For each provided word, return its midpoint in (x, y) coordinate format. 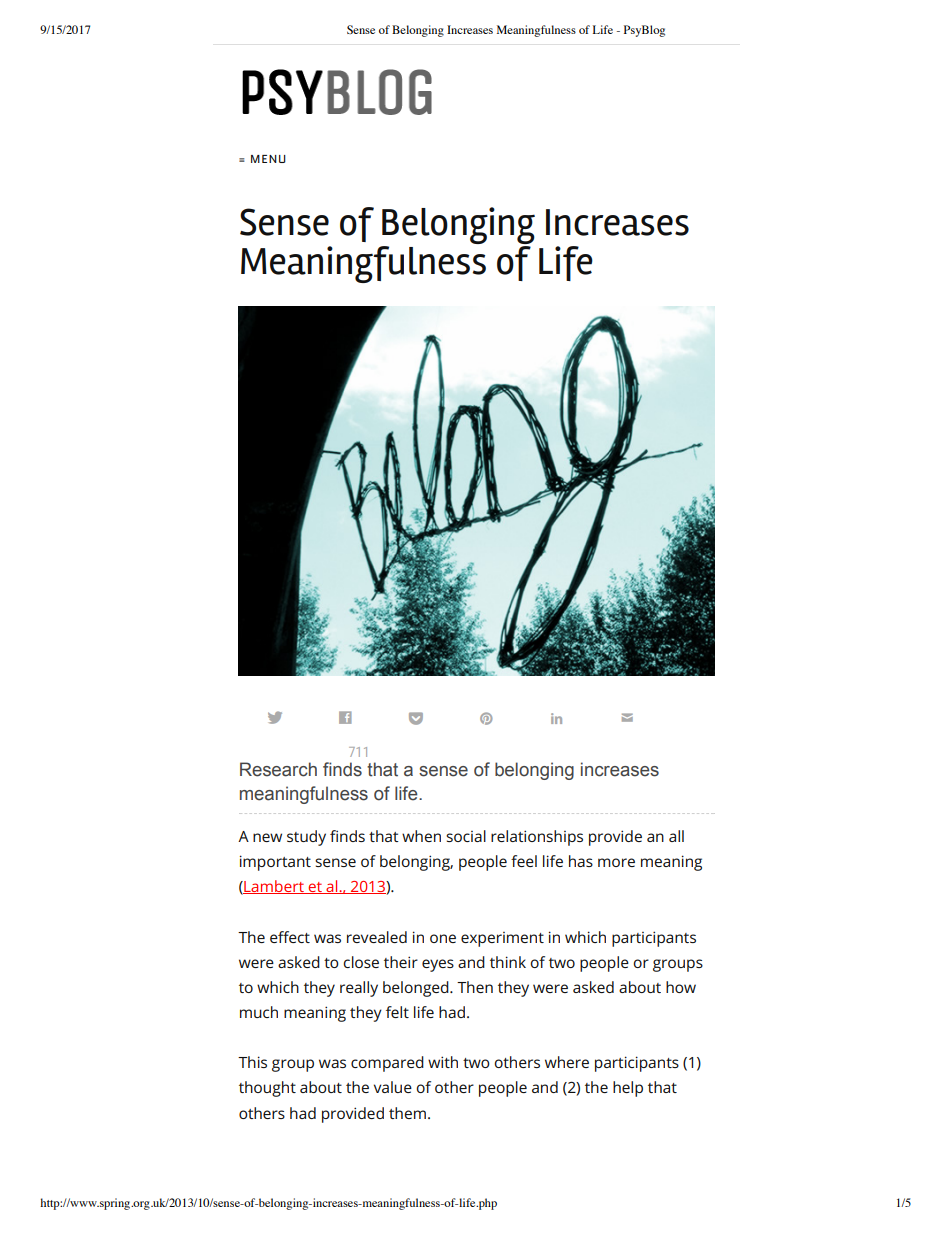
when (421, 836)
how (681, 987)
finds (342, 769)
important (275, 863)
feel (524, 861)
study (306, 838)
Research (278, 769)
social (466, 836)
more (616, 862)
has (581, 861)
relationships (537, 838)
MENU (268, 159)
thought (267, 1089)
